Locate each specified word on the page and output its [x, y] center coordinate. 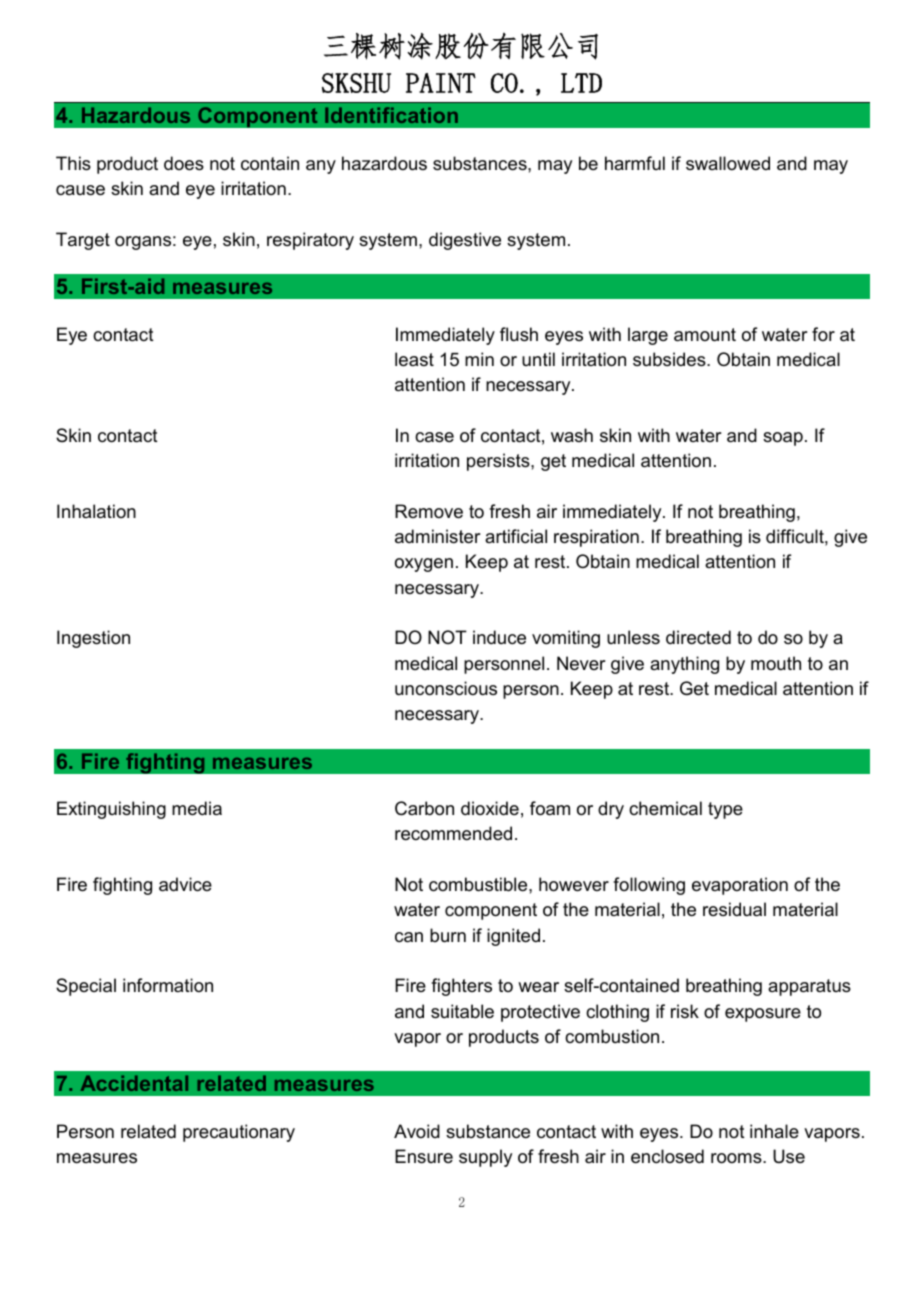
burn [448, 935]
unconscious [446, 688]
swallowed [728, 163]
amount [705, 335]
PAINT [441, 83]
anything [684, 665]
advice [185, 884]
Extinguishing [111, 810]
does [184, 163]
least [414, 359]
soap [783, 439]
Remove [429, 511]
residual [734, 909]
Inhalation [96, 511]
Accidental [134, 1083]
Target [83, 241]
